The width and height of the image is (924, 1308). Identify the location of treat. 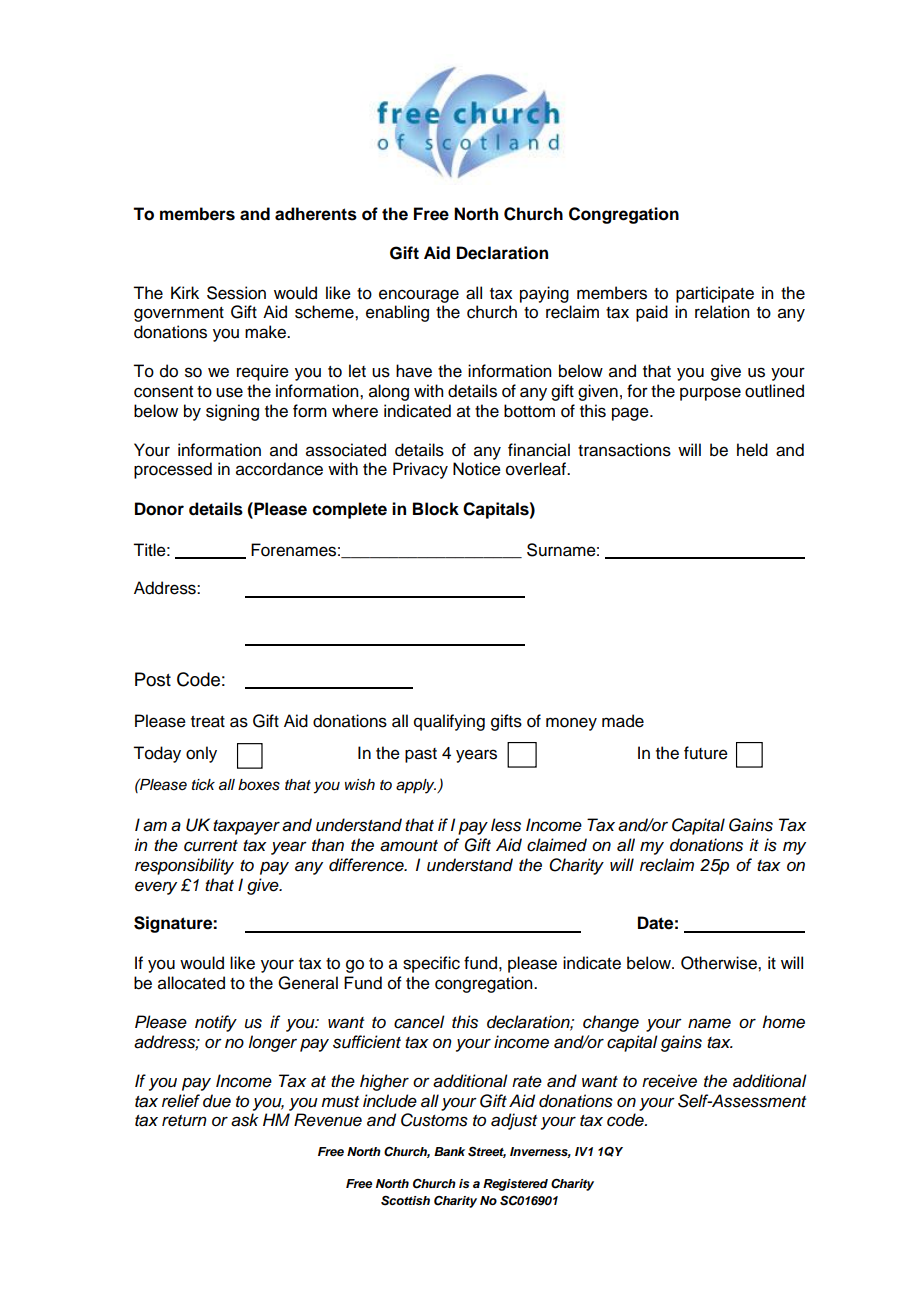
(208, 722).
